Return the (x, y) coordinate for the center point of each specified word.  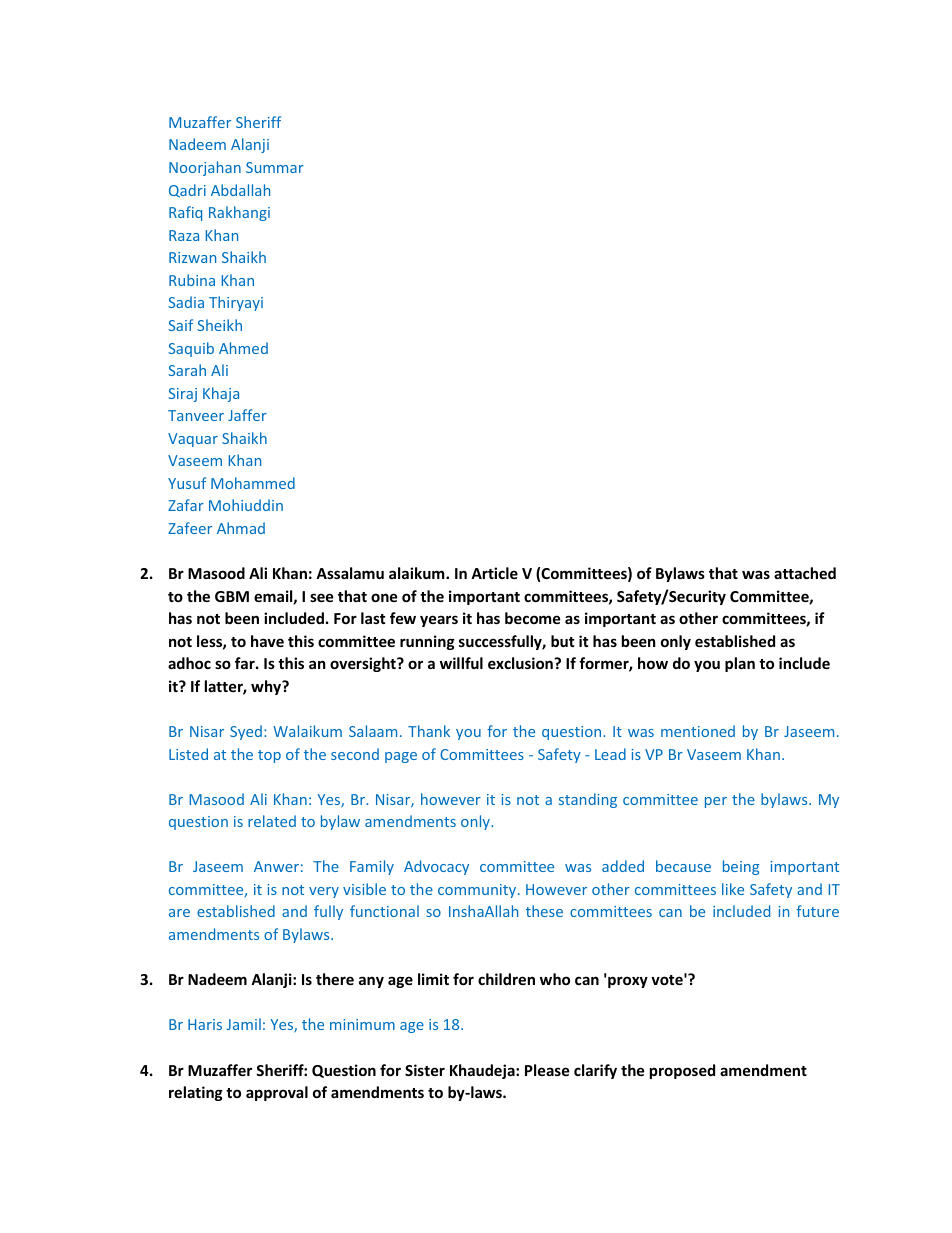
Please (547, 1070)
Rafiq (185, 213)
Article (494, 573)
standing (588, 800)
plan (740, 664)
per (716, 802)
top (269, 756)
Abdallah (240, 190)
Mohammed (253, 483)
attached (805, 573)
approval (277, 1093)
